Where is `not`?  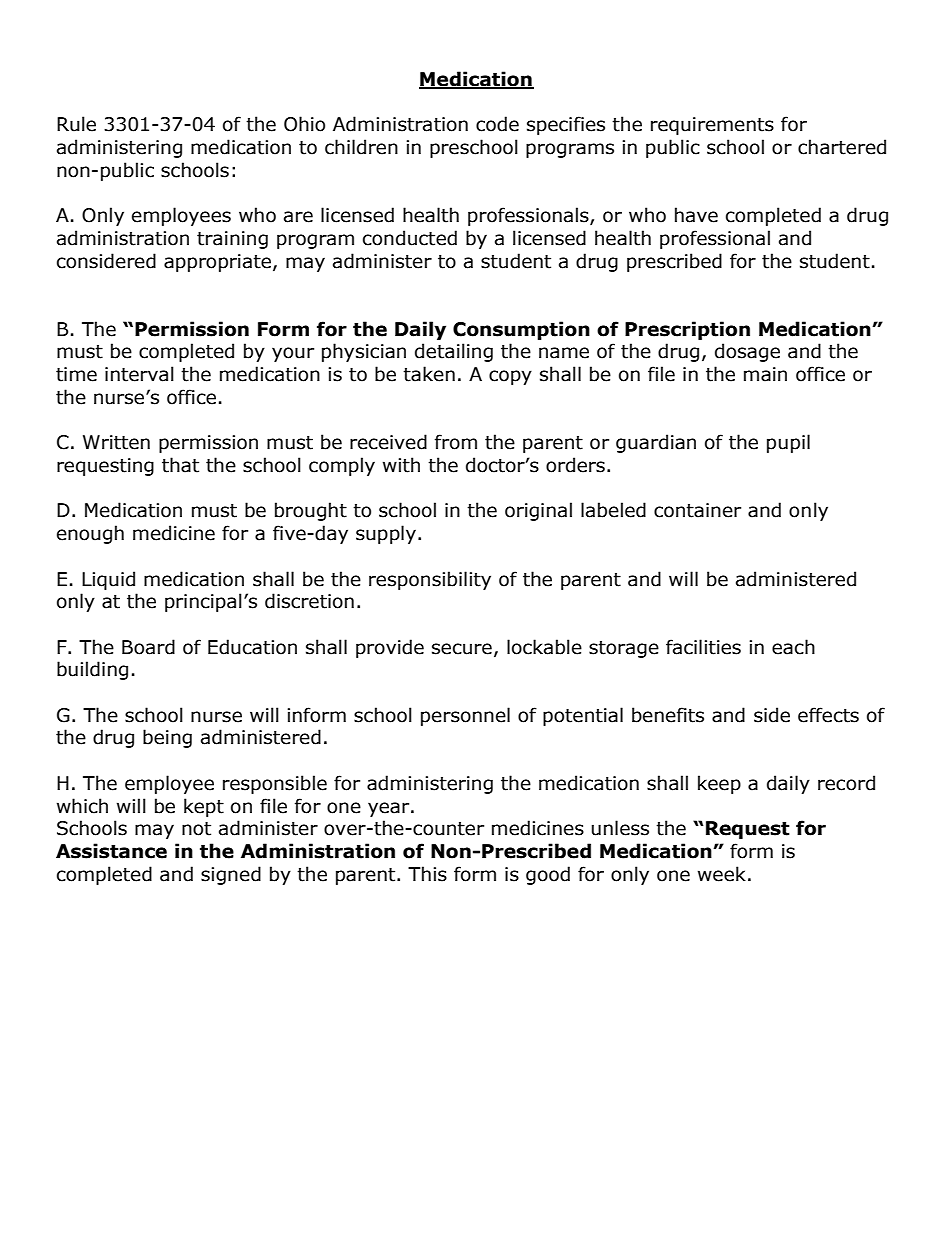 not is located at coordinates (196, 829).
